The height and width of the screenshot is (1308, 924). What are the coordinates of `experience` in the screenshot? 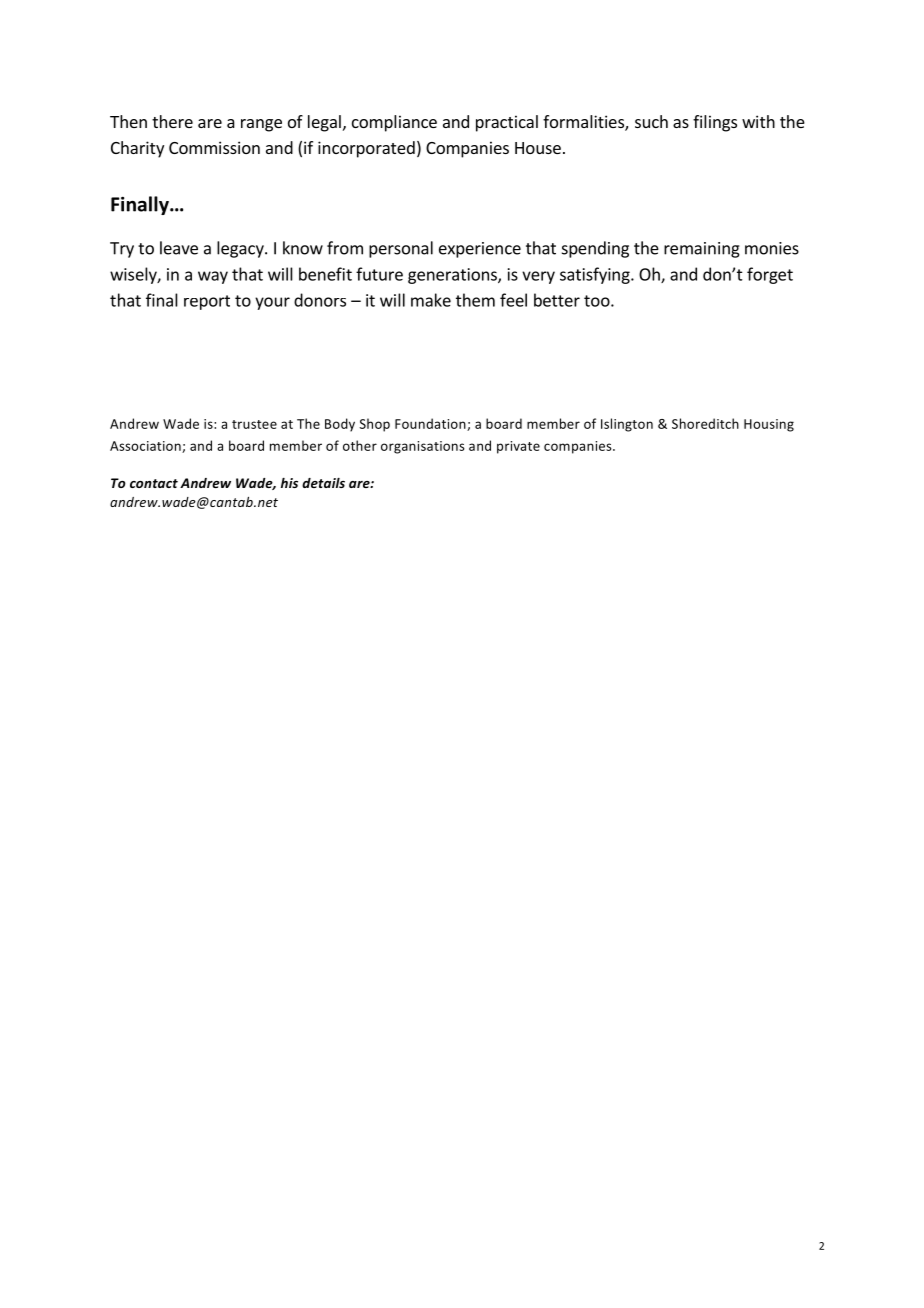 It's located at (480, 250).
